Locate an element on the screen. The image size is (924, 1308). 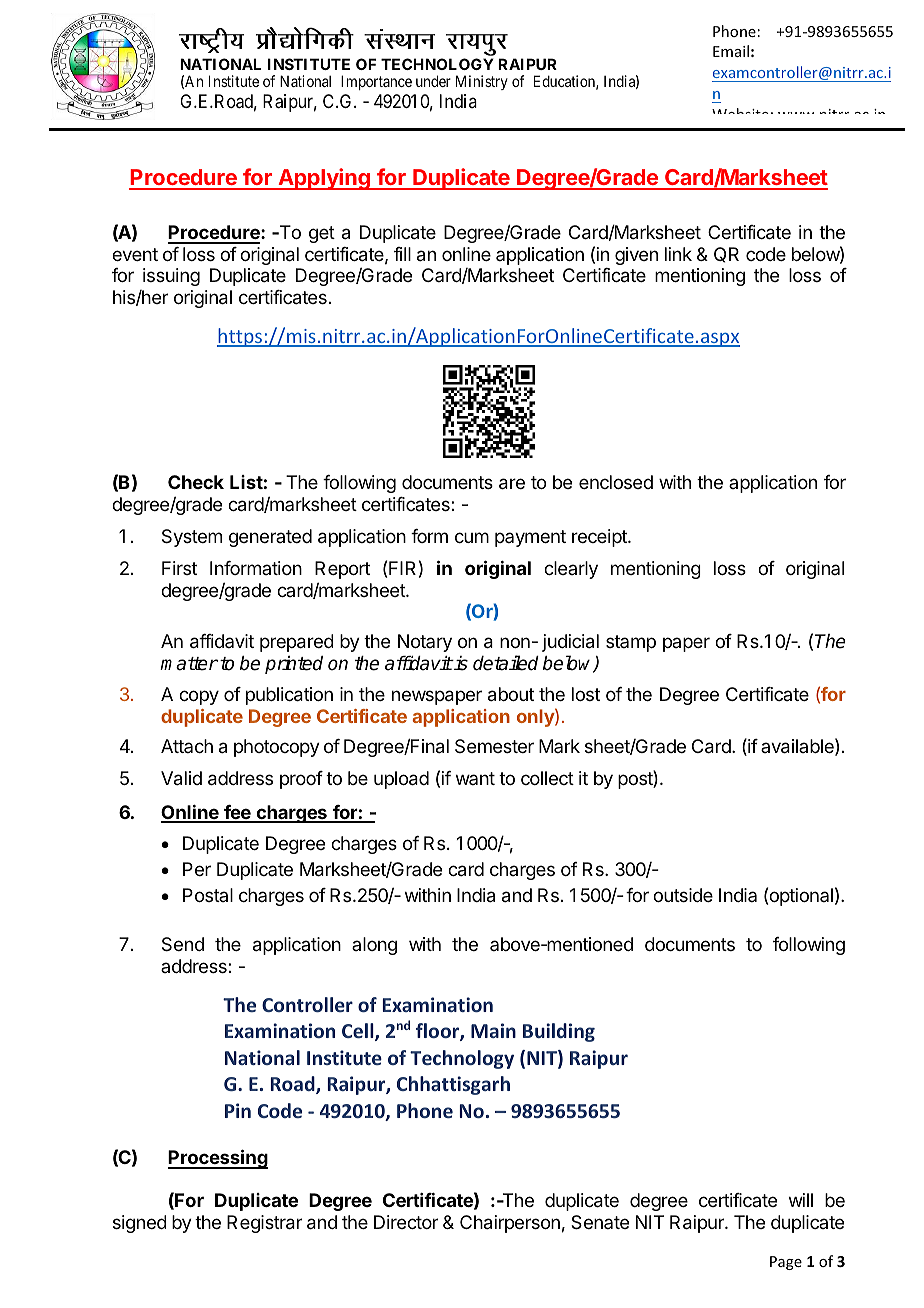
Applying is located at coordinates (324, 179).
